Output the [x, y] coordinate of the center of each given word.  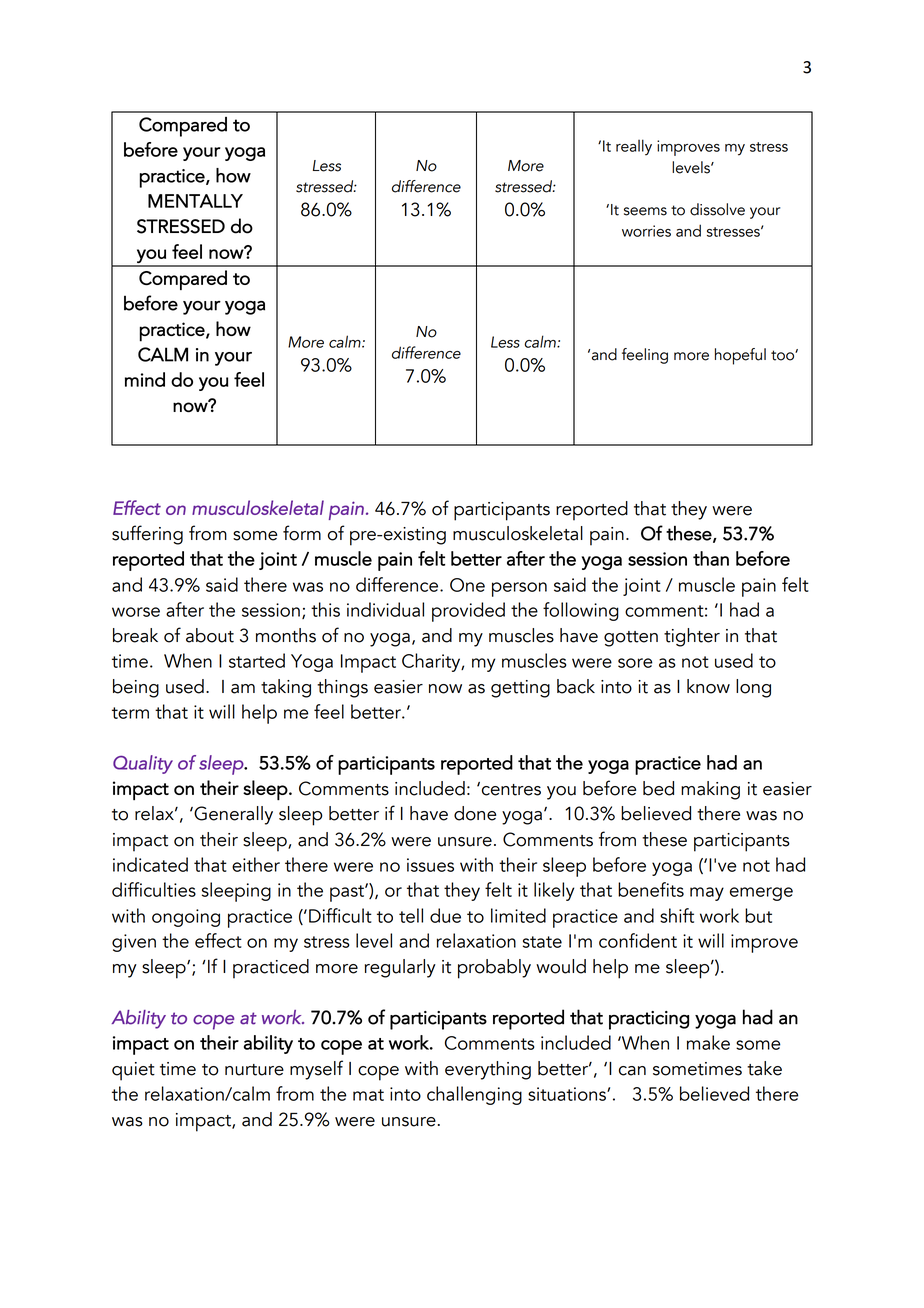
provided [468, 612]
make [708, 1042]
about [210, 635]
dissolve [717, 209]
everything [488, 1070]
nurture [254, 1070]
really [634, 147]
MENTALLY [195, 201]
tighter [692, 637]
